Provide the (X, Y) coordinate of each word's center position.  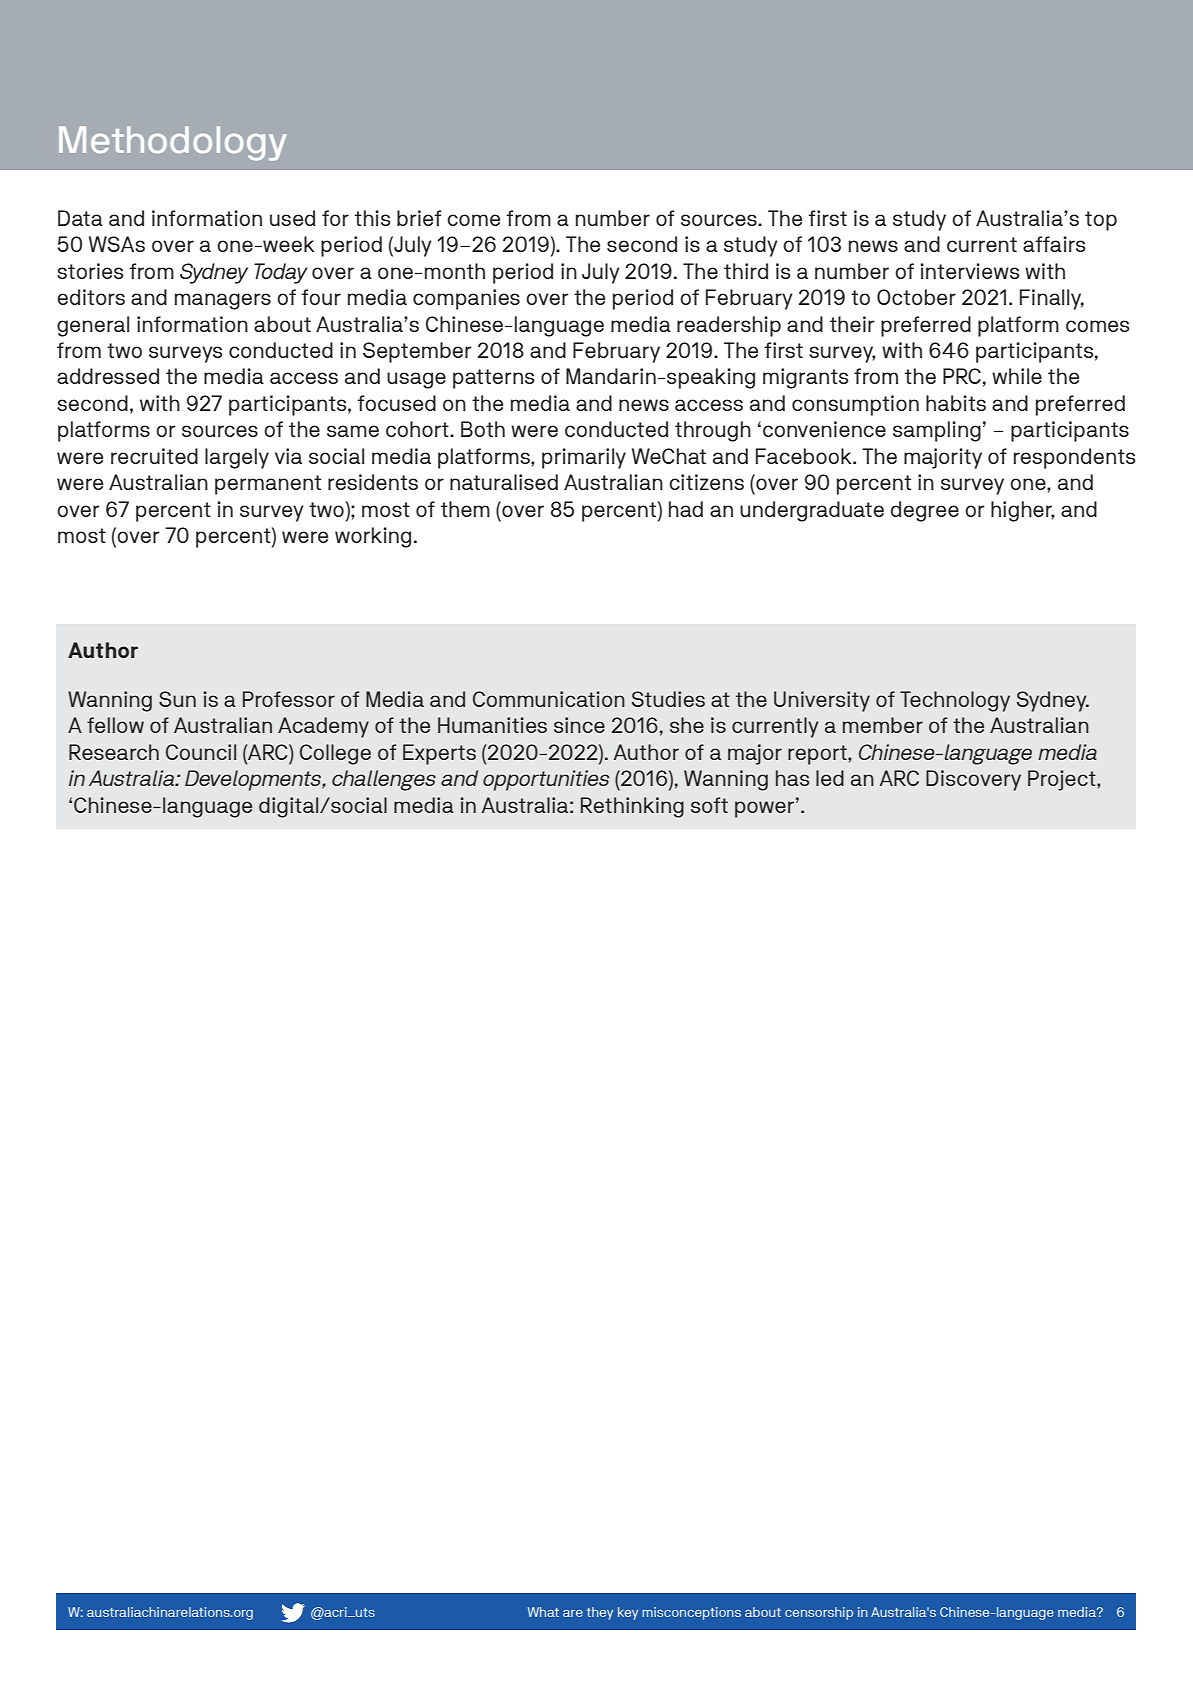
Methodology (173, 143)
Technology (955, 701)
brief (419, 218)
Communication (549, 699)
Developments (254, 780)
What (543, 1612)
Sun (177, 699)
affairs (1054, 244)
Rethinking (632, 807)
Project (1063, 780)
